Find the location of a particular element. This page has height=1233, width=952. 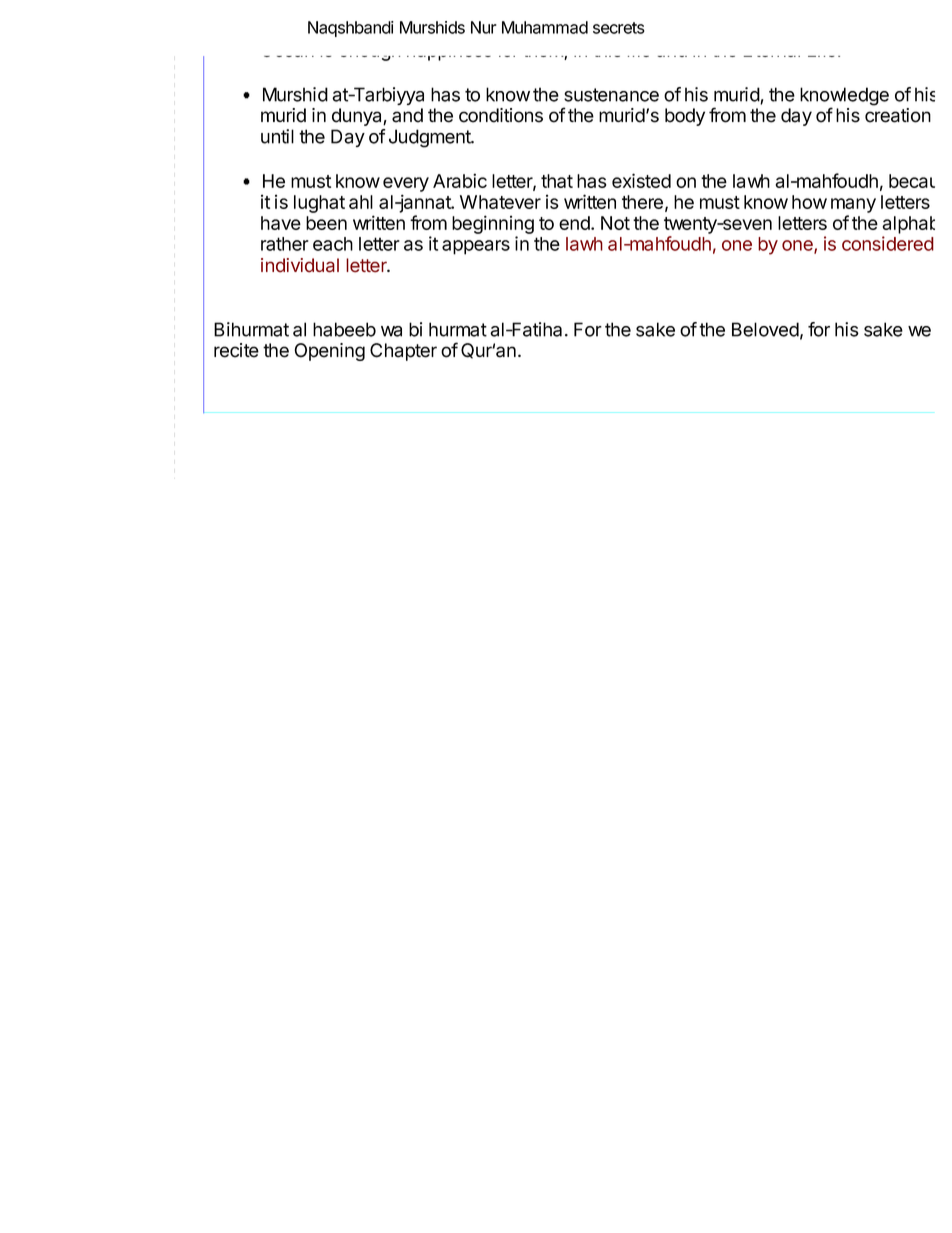

until is located at coordinates (277, 136).
